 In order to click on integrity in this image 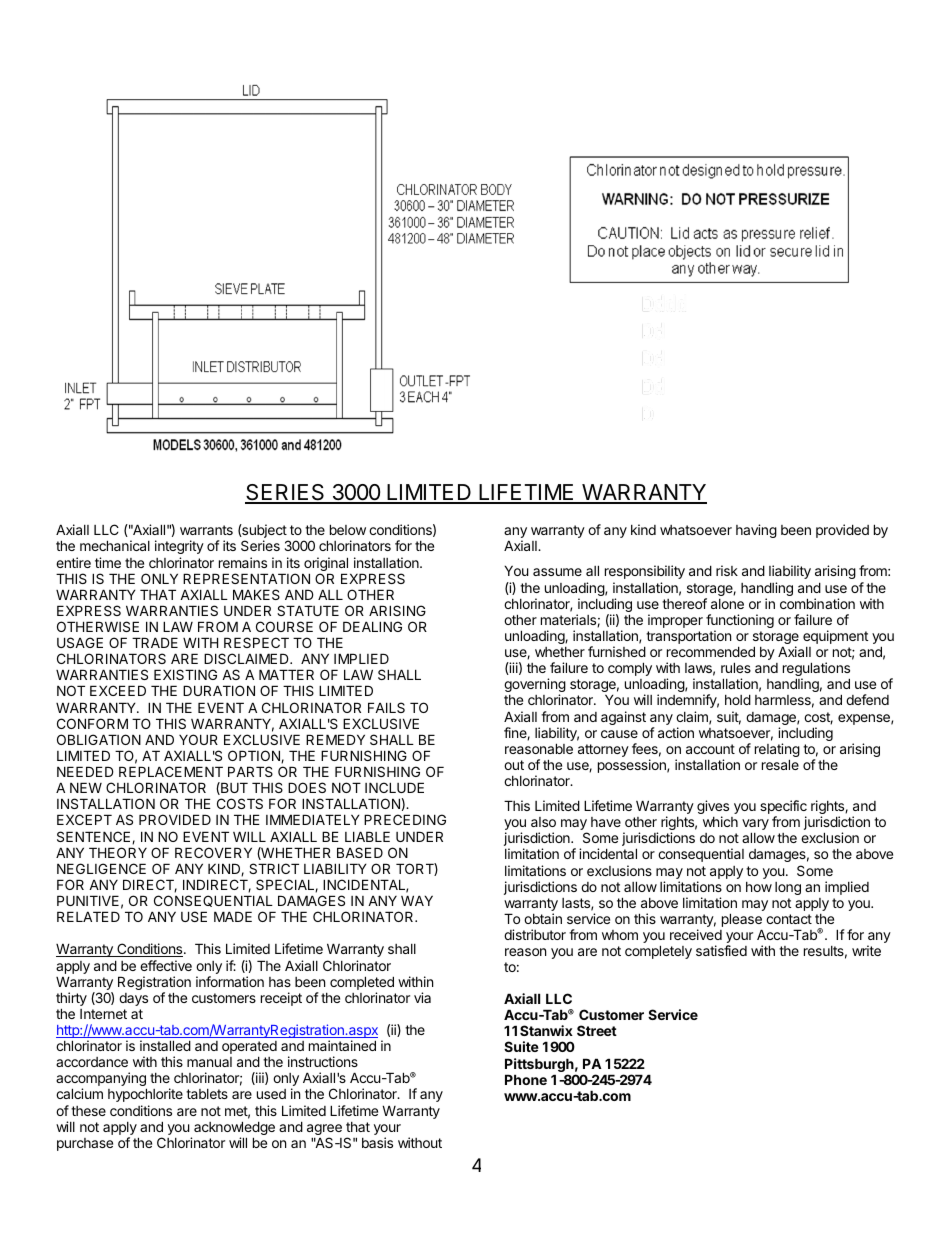, I will do `click(179, 547)`.
